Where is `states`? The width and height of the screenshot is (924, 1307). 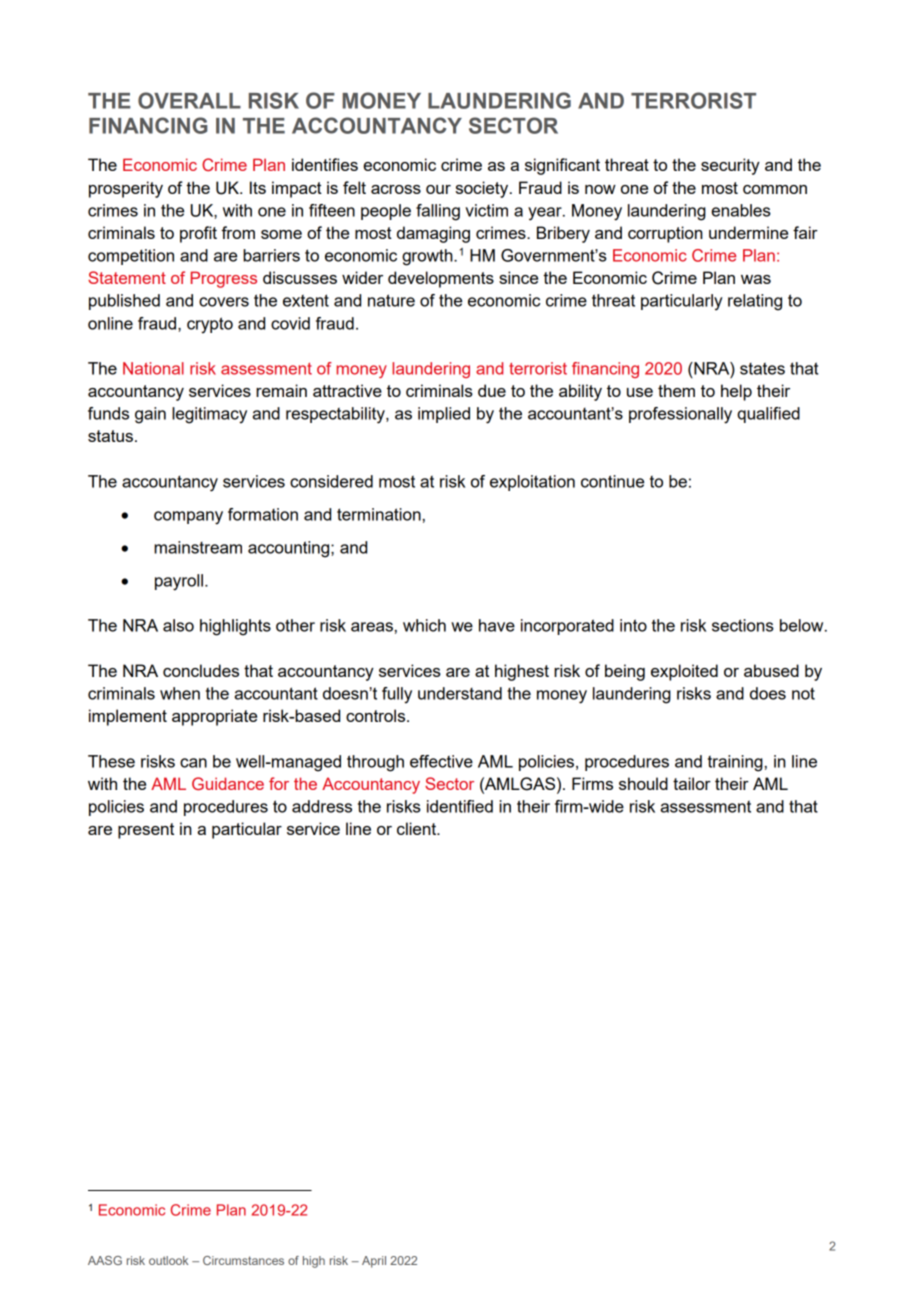
states is located at coordinates (762, 369).
